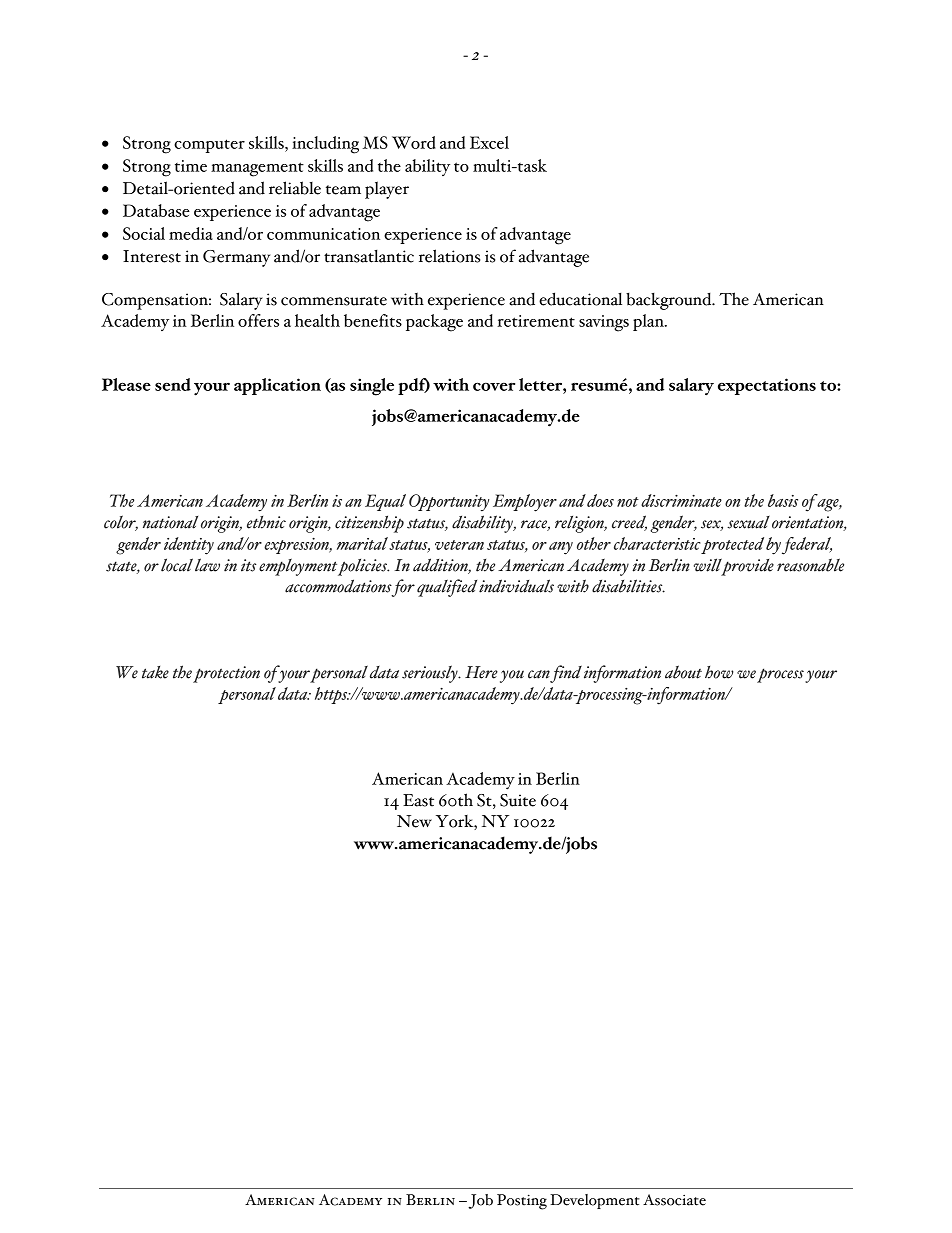 Image resolution: width=952 pixels, height=1233 pixels. I want to click on background, so click(670, 301).
